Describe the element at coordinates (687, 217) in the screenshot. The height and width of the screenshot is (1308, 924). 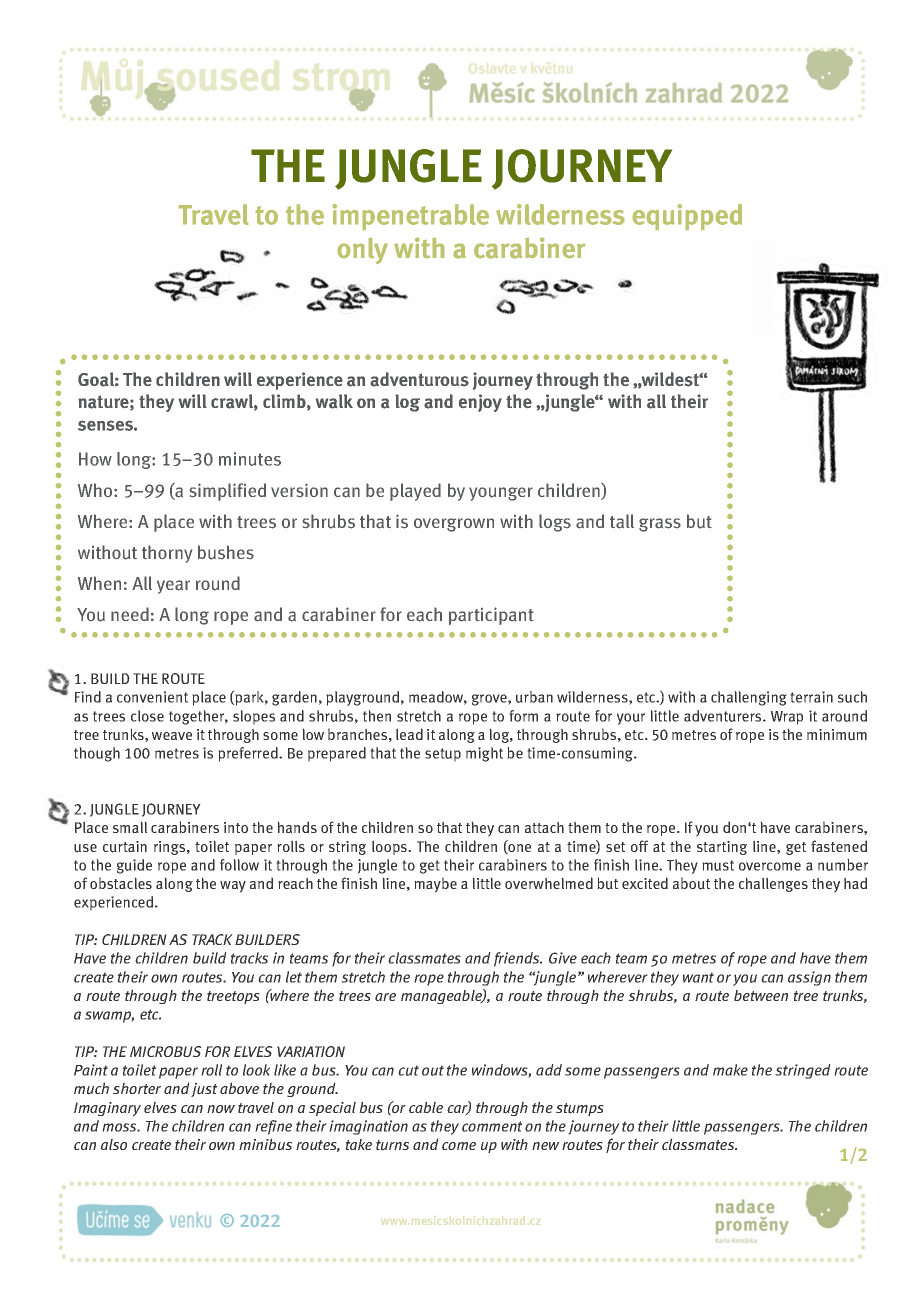
I see `equipped` at that location.
